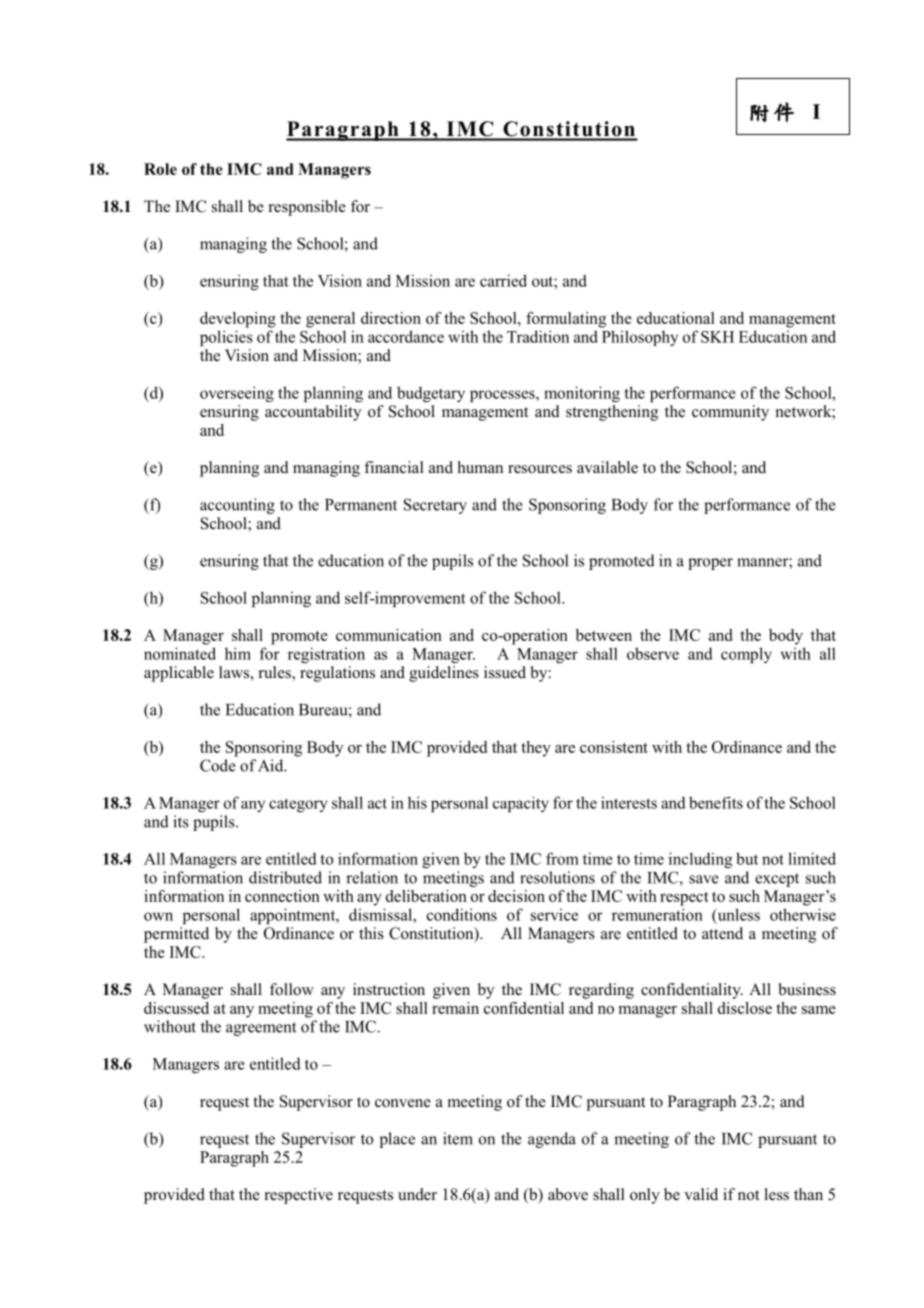 This screenshot has height=1308, width=924. I want to click on comply, so click(746, 655).
